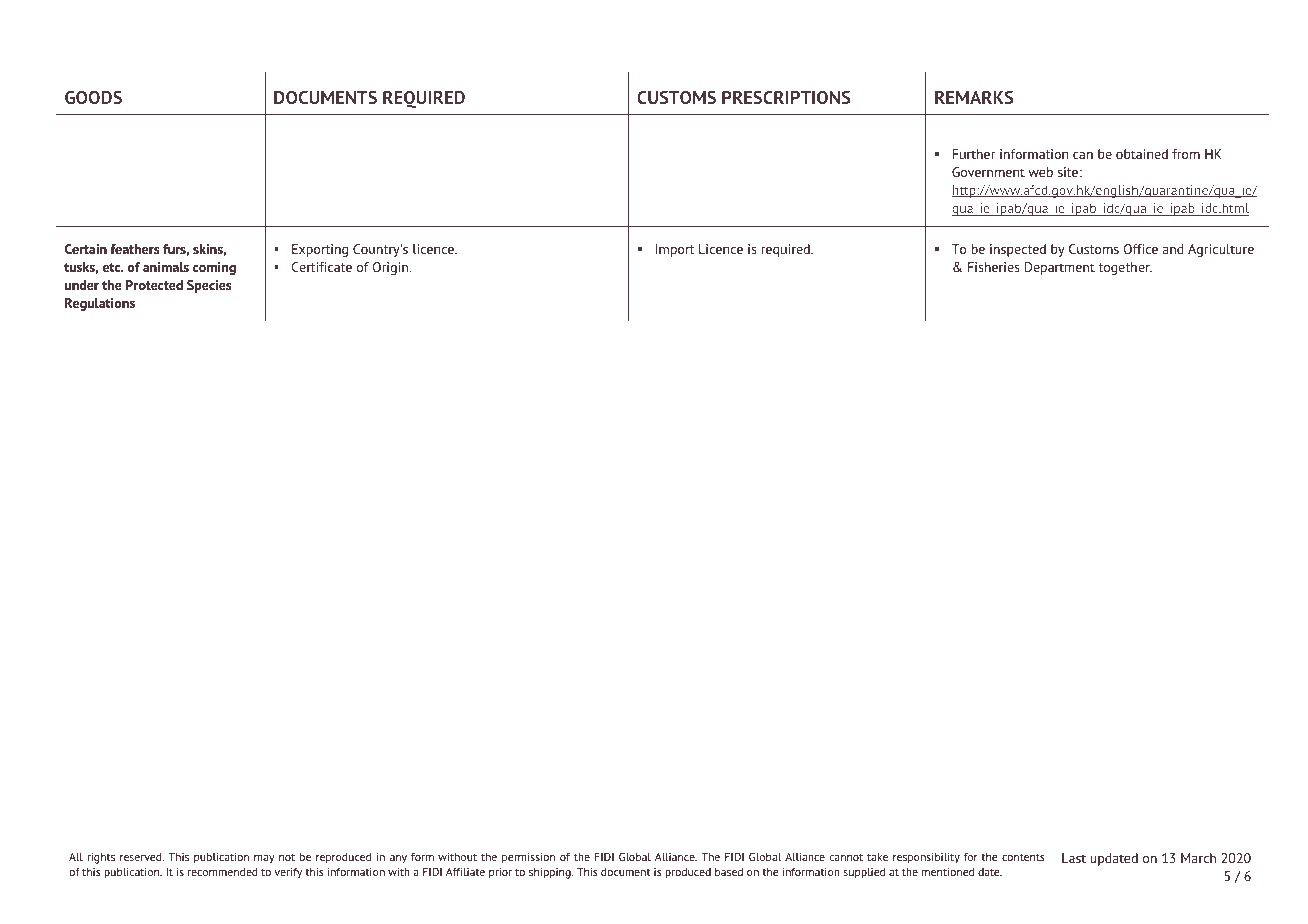 This screenshot has width=1308, height=924. What do you see at coordinates (1060, 268) in the screenshot?
I see `Department` at bounding box center [1060, 268].
